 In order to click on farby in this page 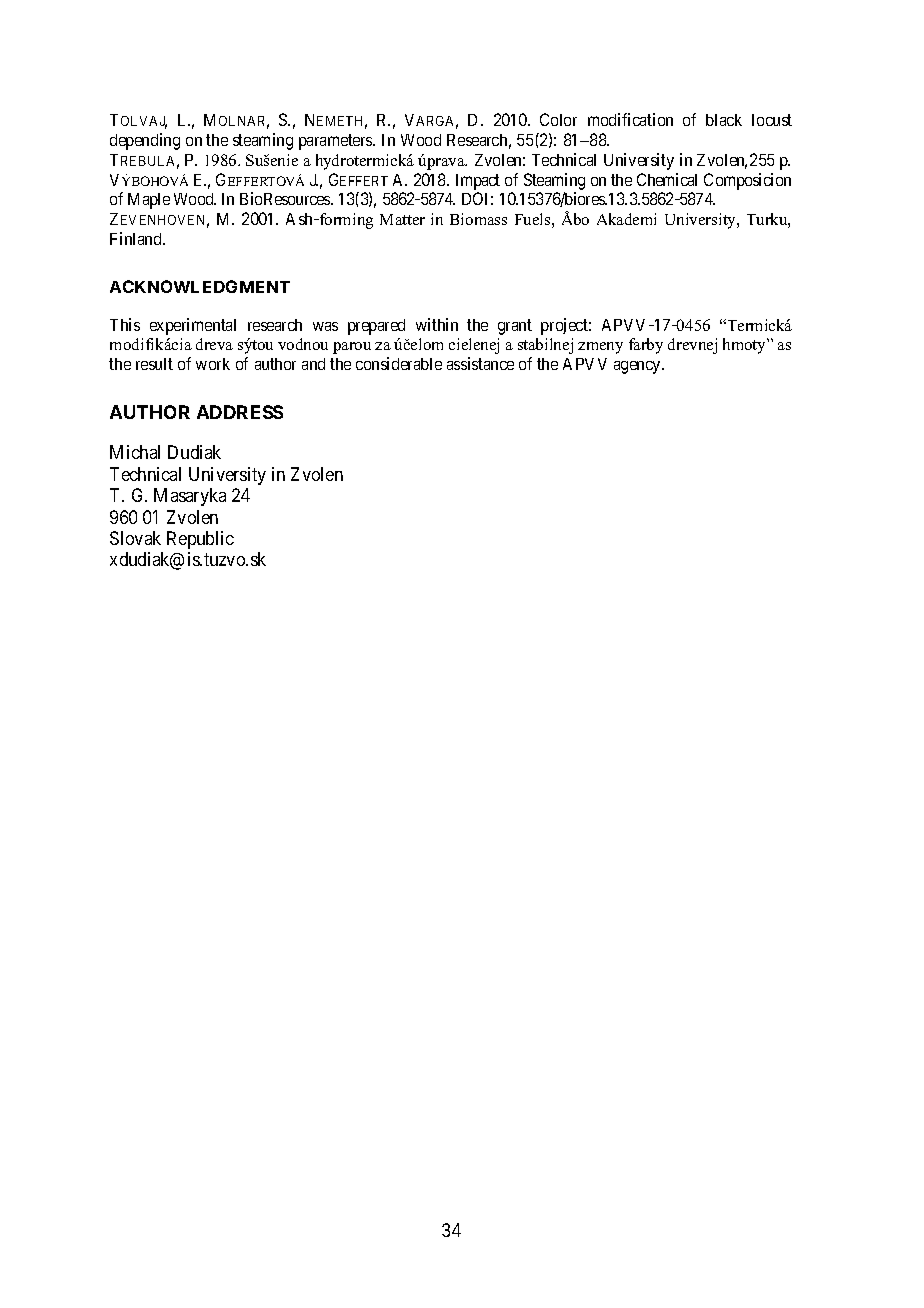, I will do `click(646, 346)`.
